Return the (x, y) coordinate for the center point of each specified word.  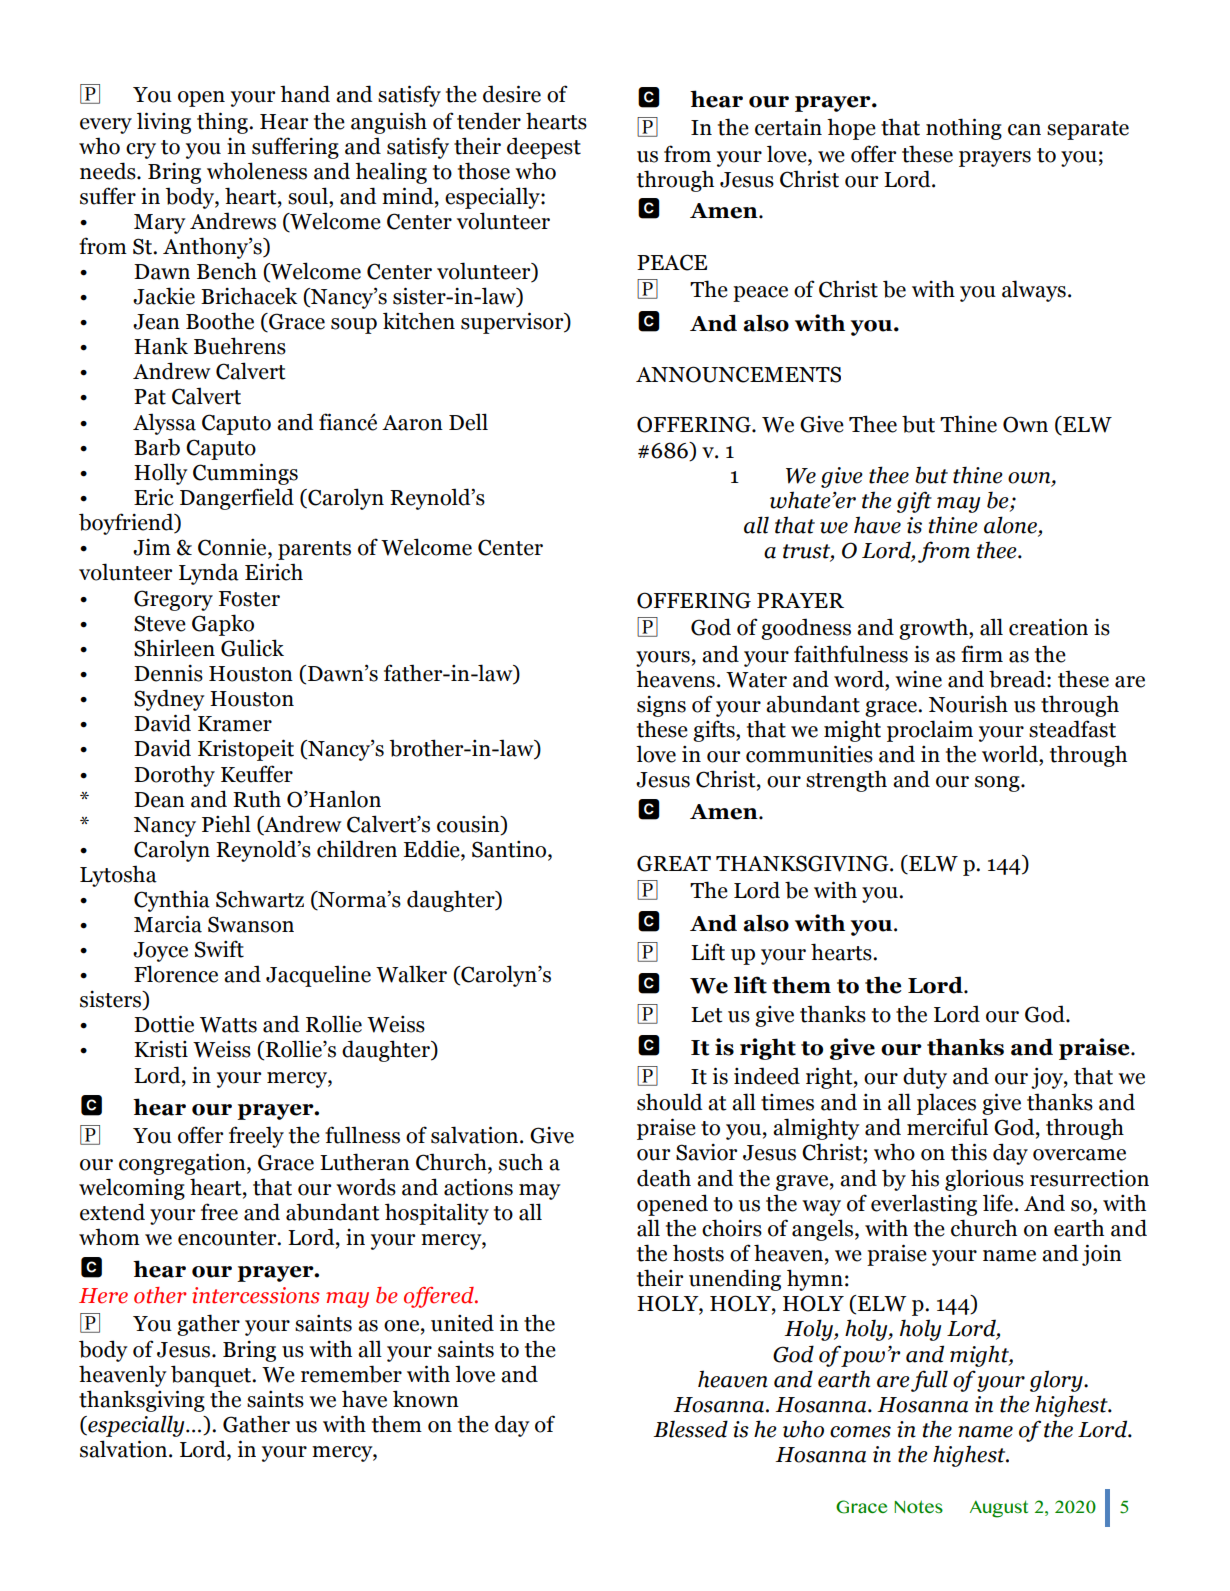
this (969, 1152)
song (998, 784)
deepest (544, 148)
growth (934, 629)
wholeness (257, 171)
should (670, 1102)
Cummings (245, 474)
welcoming (132, 1189)
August (999, 1509)
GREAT (674, 863)
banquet (212, 1376)
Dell (468, 422)
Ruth (257, 799)
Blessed (690, 1429)
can (1024, 130)
